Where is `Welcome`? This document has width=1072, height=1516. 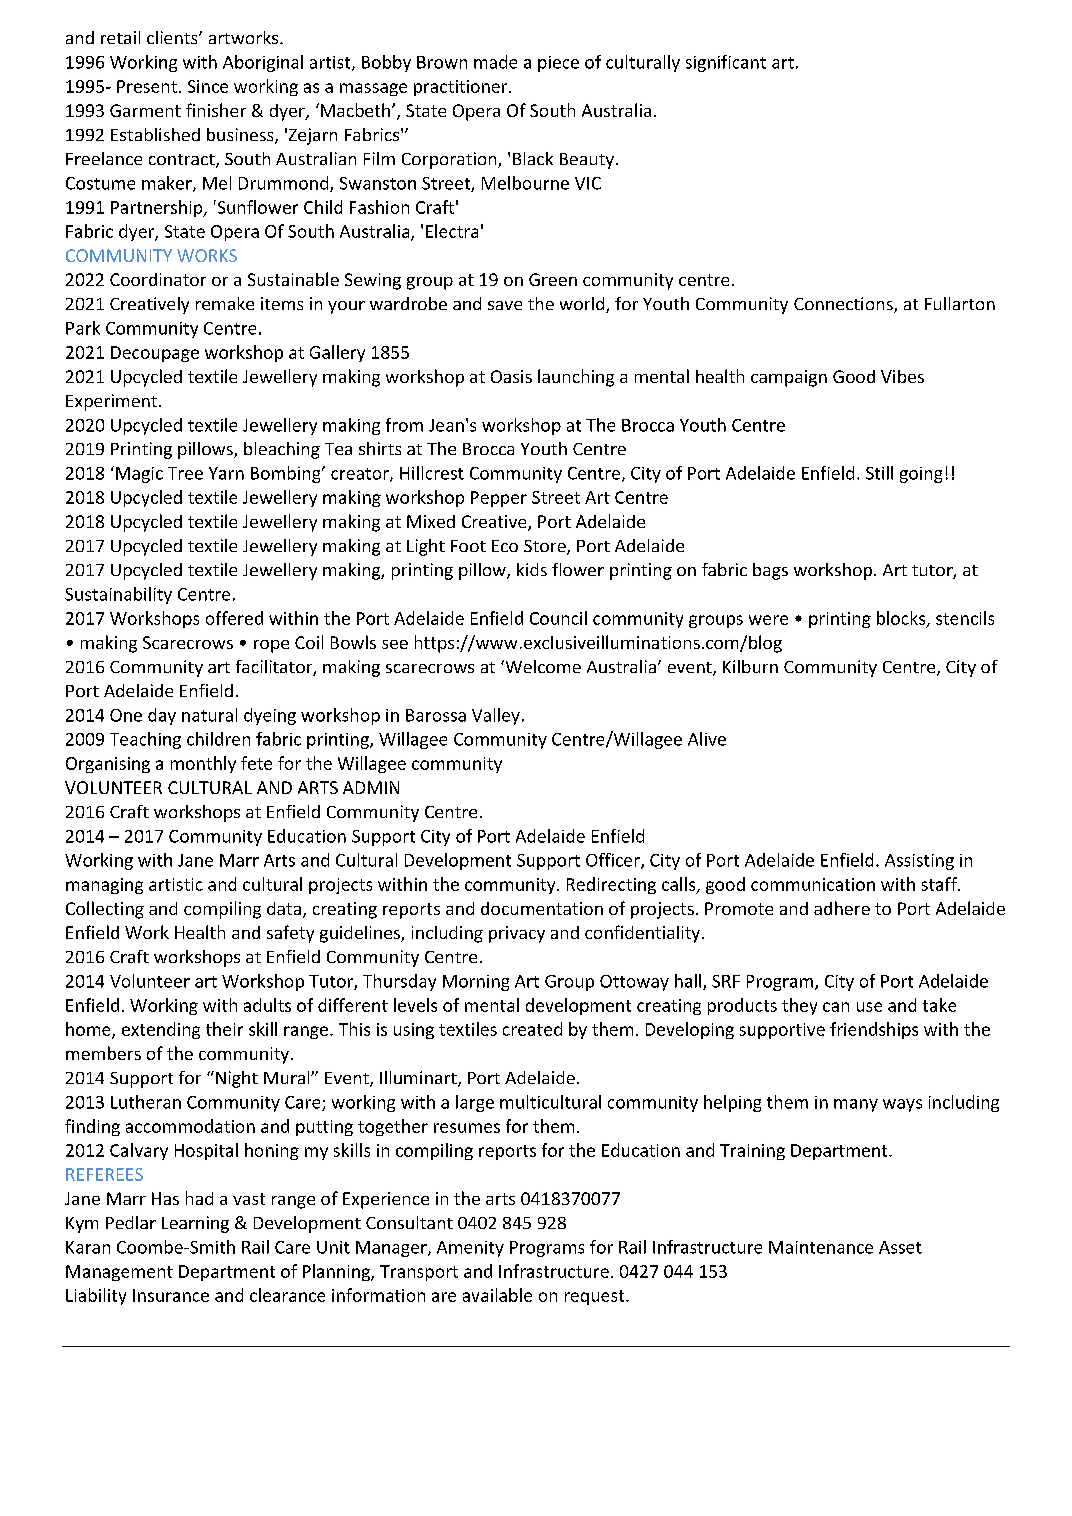 Welcome is located at coordinates (542, 666).
